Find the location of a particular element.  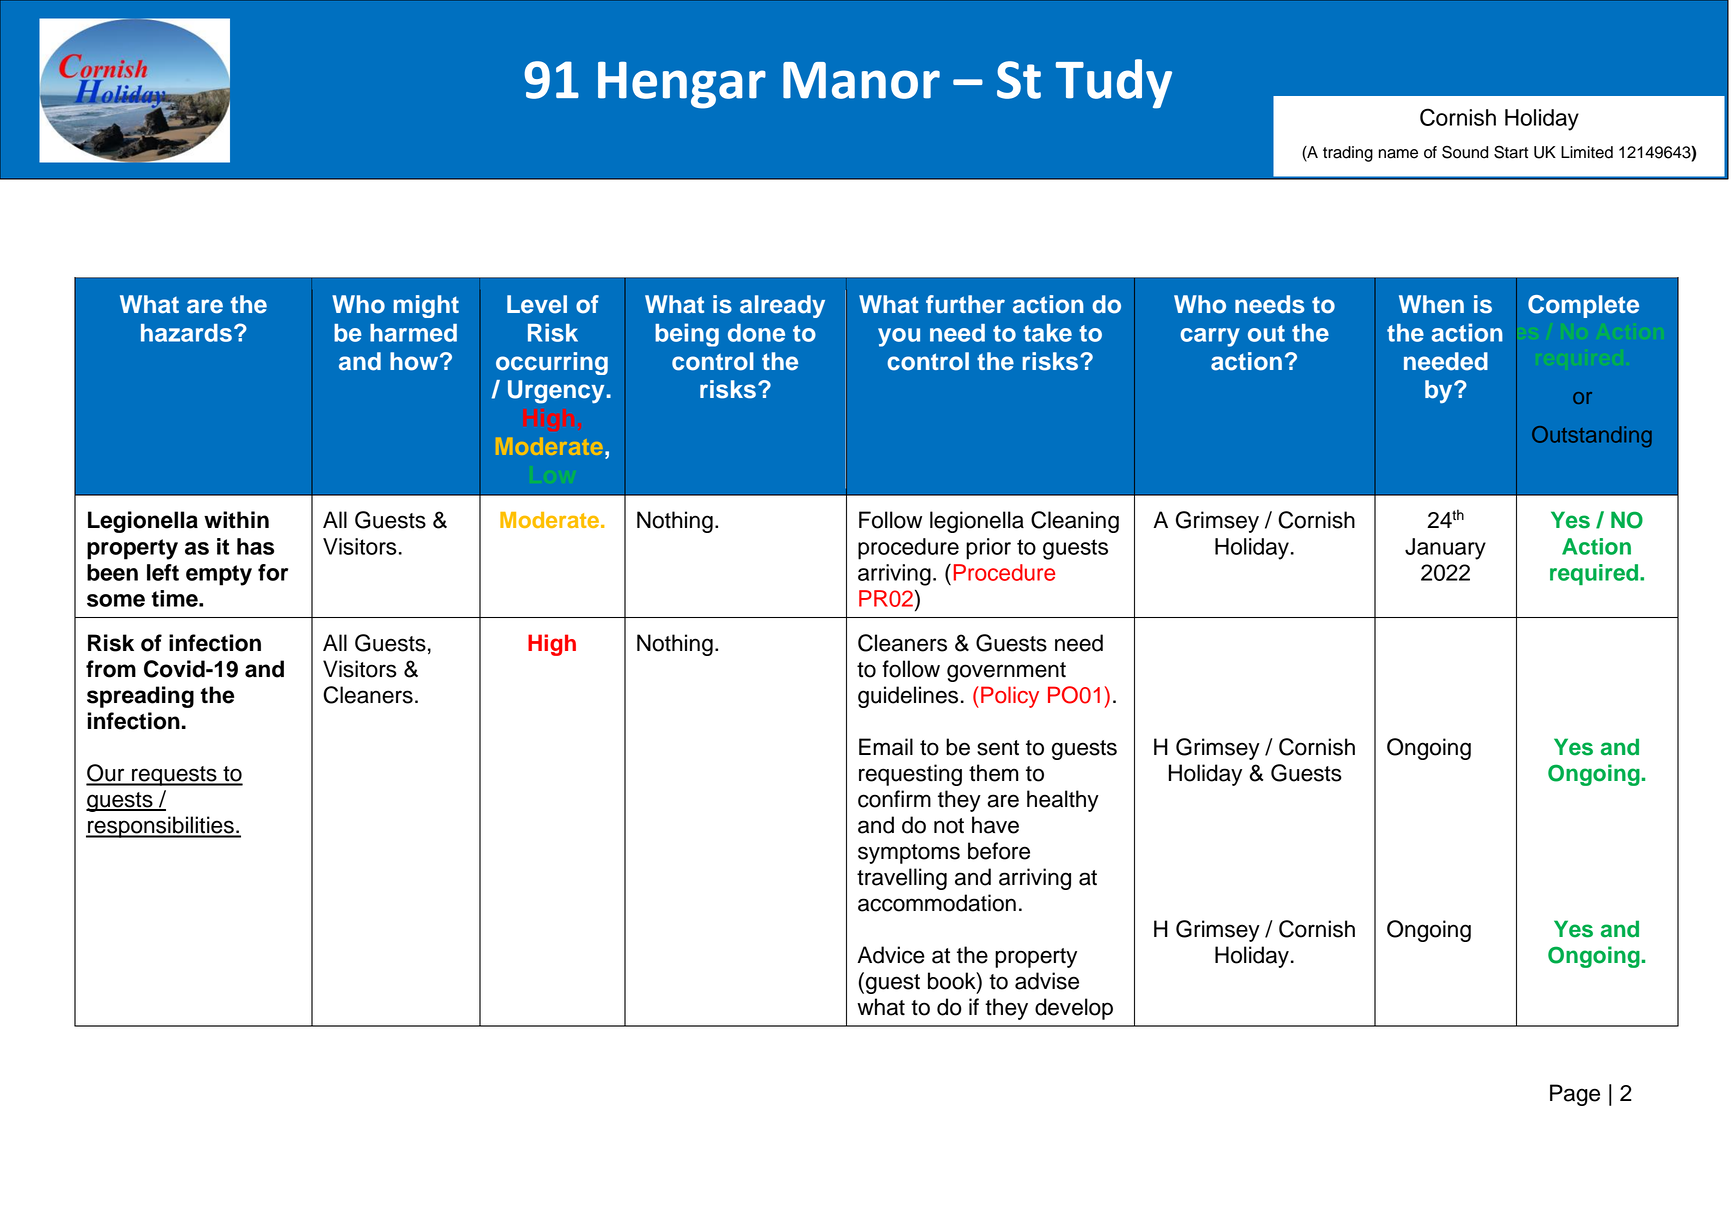

name is located at coordinates (1398, 154).
